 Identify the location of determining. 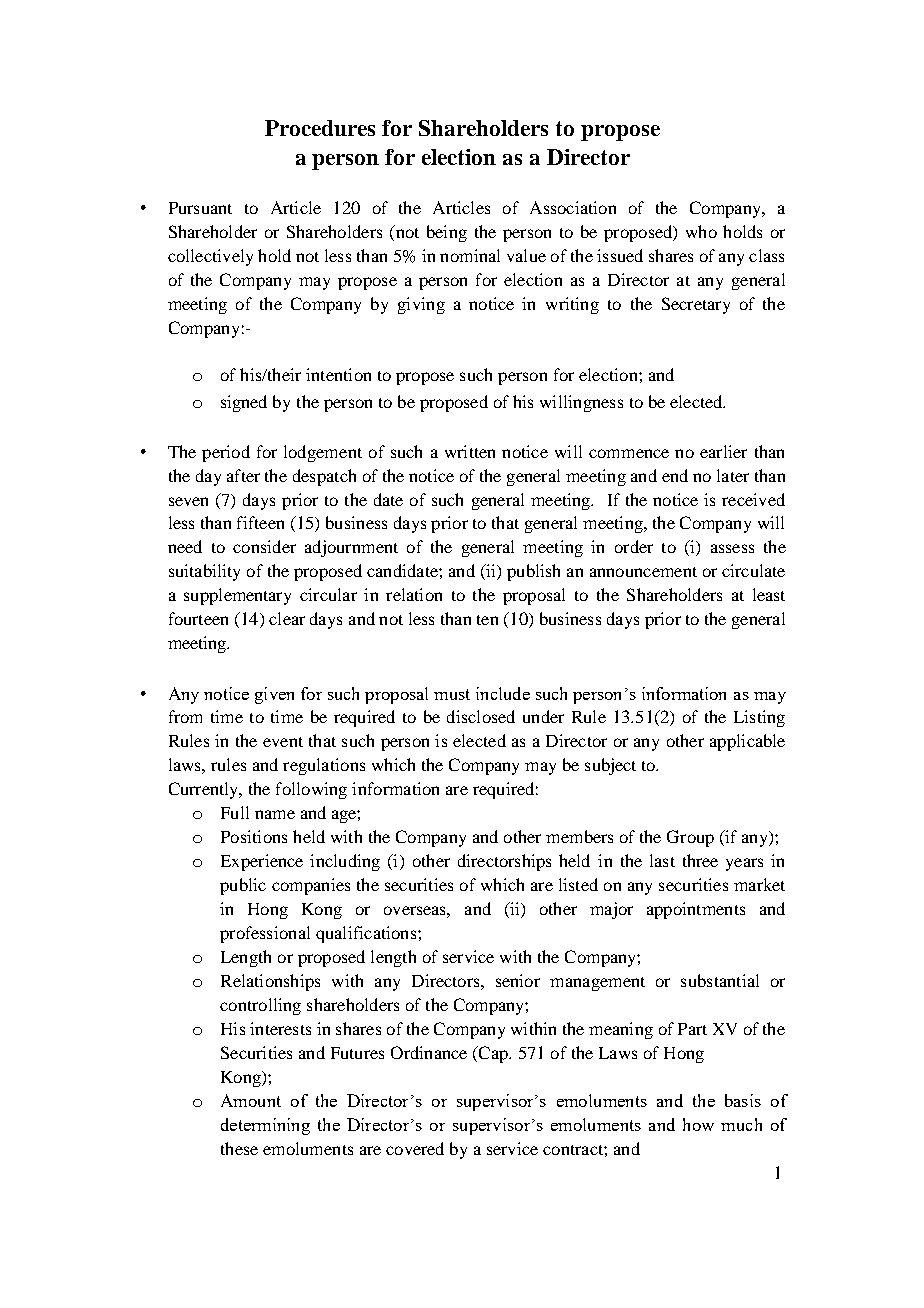
(265, 1126).
